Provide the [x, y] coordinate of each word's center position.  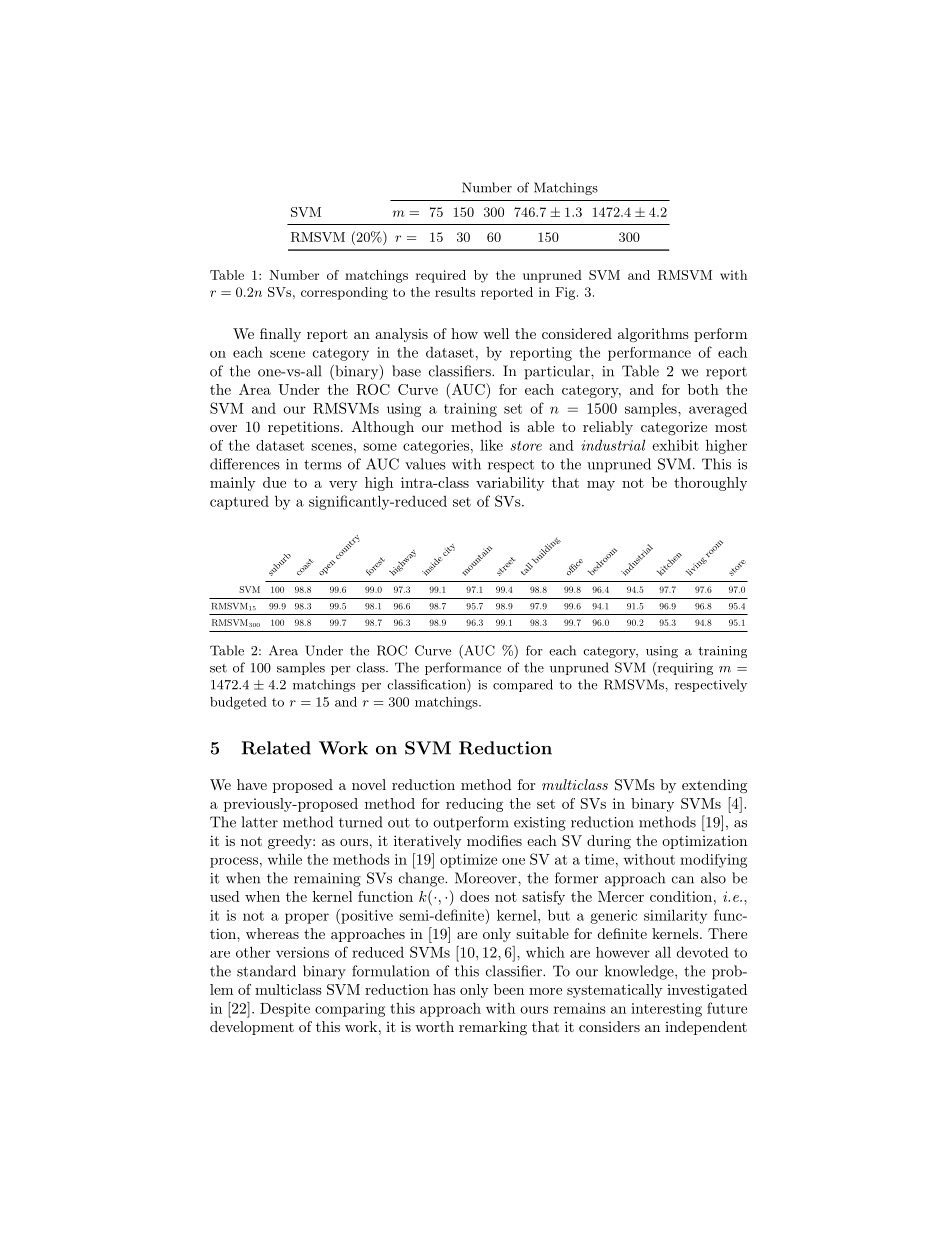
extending [714, 786]
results [455, 292]
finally [280, 335]
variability [510, 484]
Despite [285, 1010]
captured [239, 503]
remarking [493, 1028]
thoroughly [710, 484]
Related [276, 748]
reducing [474, 805]
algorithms [653, 335]
